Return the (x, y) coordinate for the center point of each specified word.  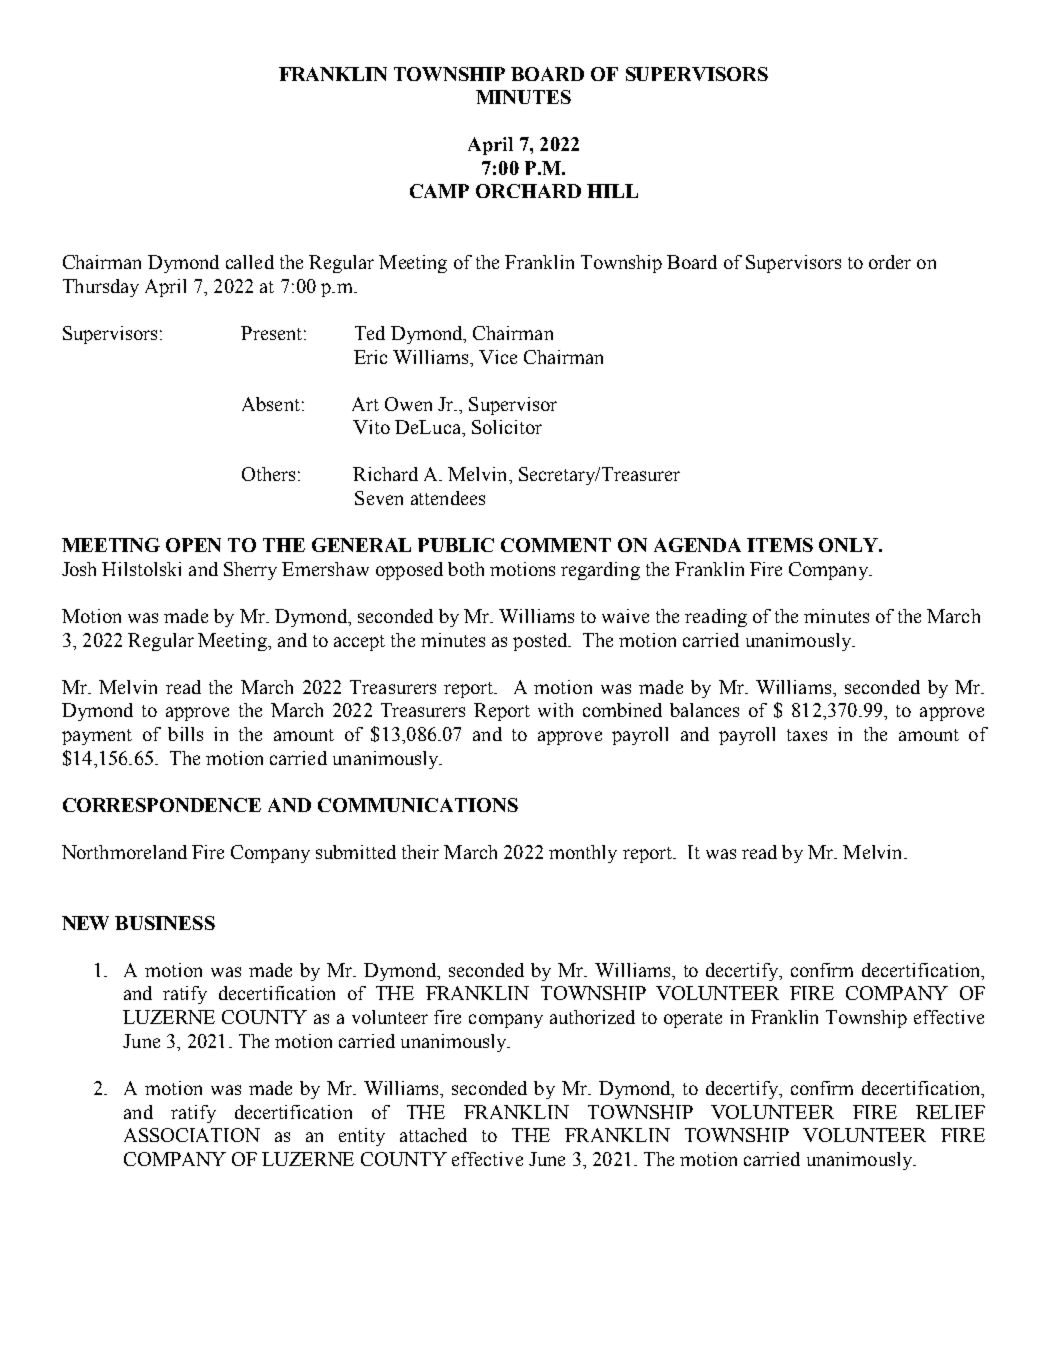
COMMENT (556, 545)
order (890, 262)
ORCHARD (528, 191)
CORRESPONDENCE (162, 805)
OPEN (193, 545)
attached (433, 1135)
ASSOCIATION (192, 1135)
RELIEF (950, 1112)
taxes (807, 735)
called (250, 262)
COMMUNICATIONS (418, 805)
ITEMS (780, 545)
